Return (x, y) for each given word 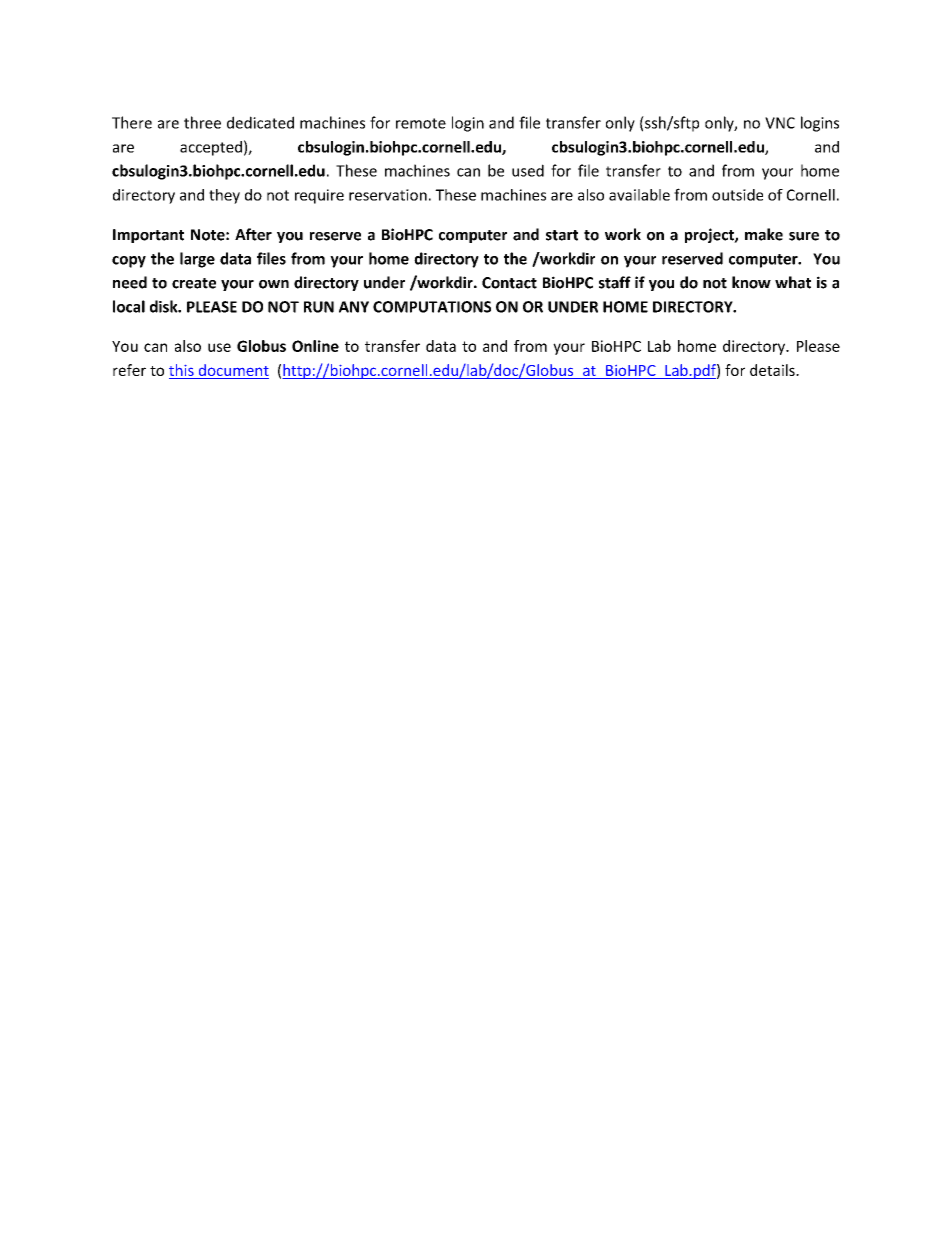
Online (315, 346)
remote (421, 123)
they (224, 196)
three (202, 122)
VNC (780, 123)
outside (737, 195)
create (194, 283)
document (232, 371)
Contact (509, 283)
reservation (388, 195)
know (751, 282)
